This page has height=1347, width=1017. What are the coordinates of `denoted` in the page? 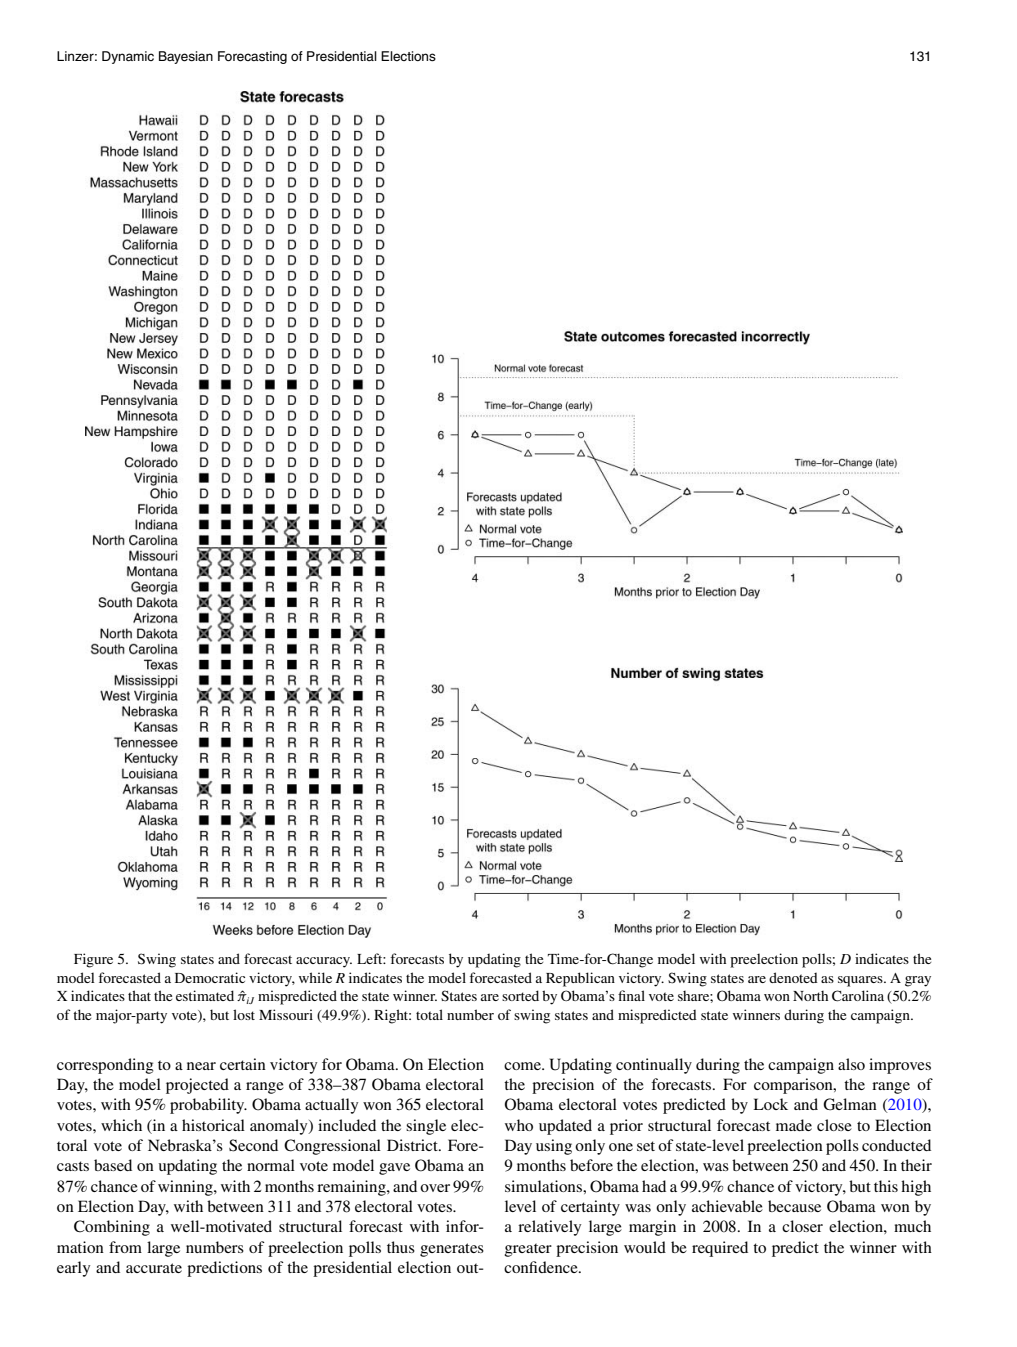 It's located at (793, 977).
